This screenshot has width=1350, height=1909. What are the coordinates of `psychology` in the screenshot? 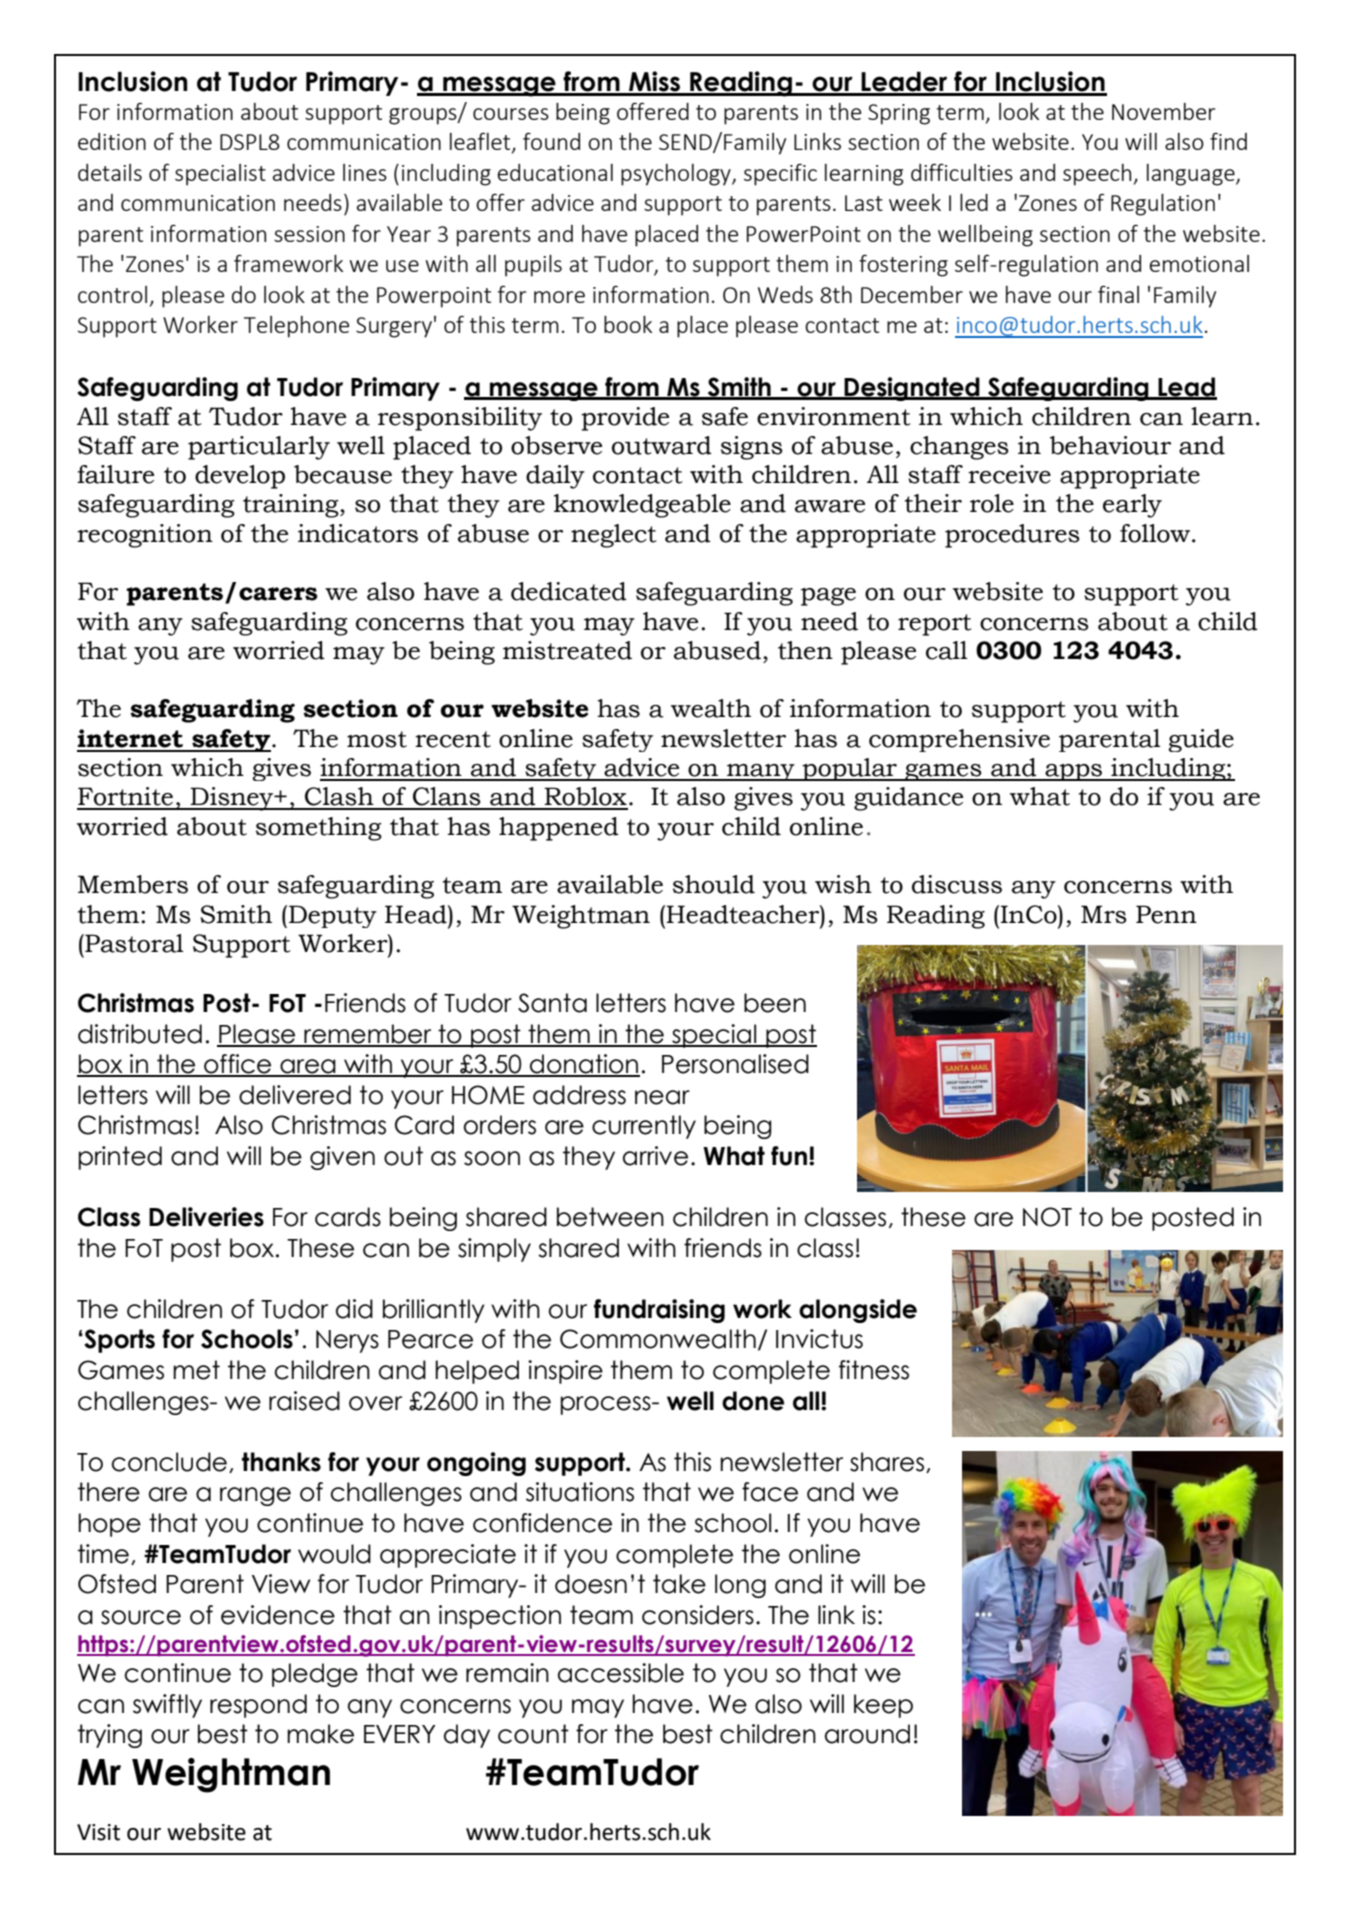 It's located at (677, 175).
